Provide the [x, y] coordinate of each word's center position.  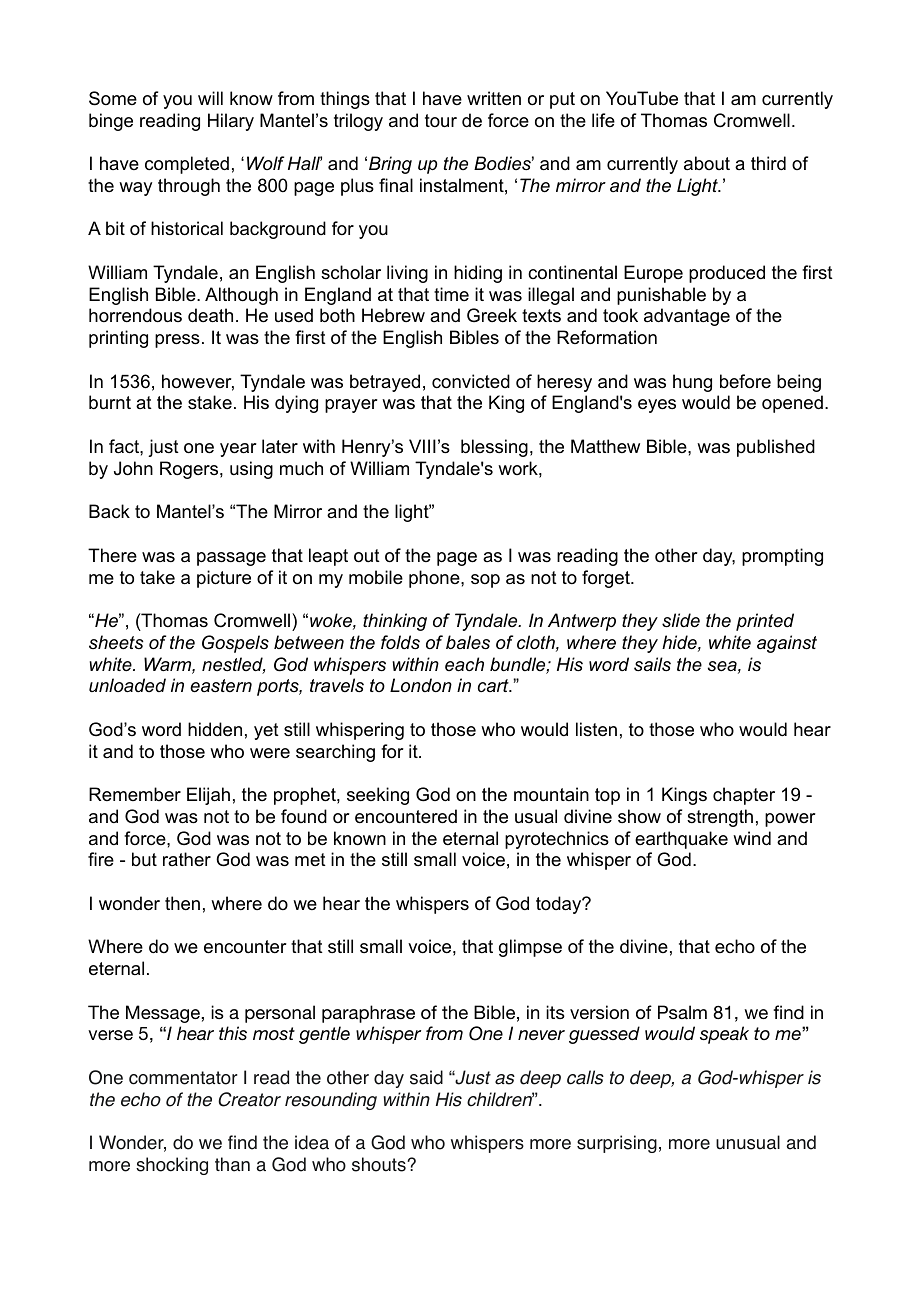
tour [441, 121]
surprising [617, 1144]
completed [187, 165]
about [707, 163]
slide [681, 620]
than [232, 1164]
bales [468, 642]
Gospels [235, 644]
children [500, 1099]
